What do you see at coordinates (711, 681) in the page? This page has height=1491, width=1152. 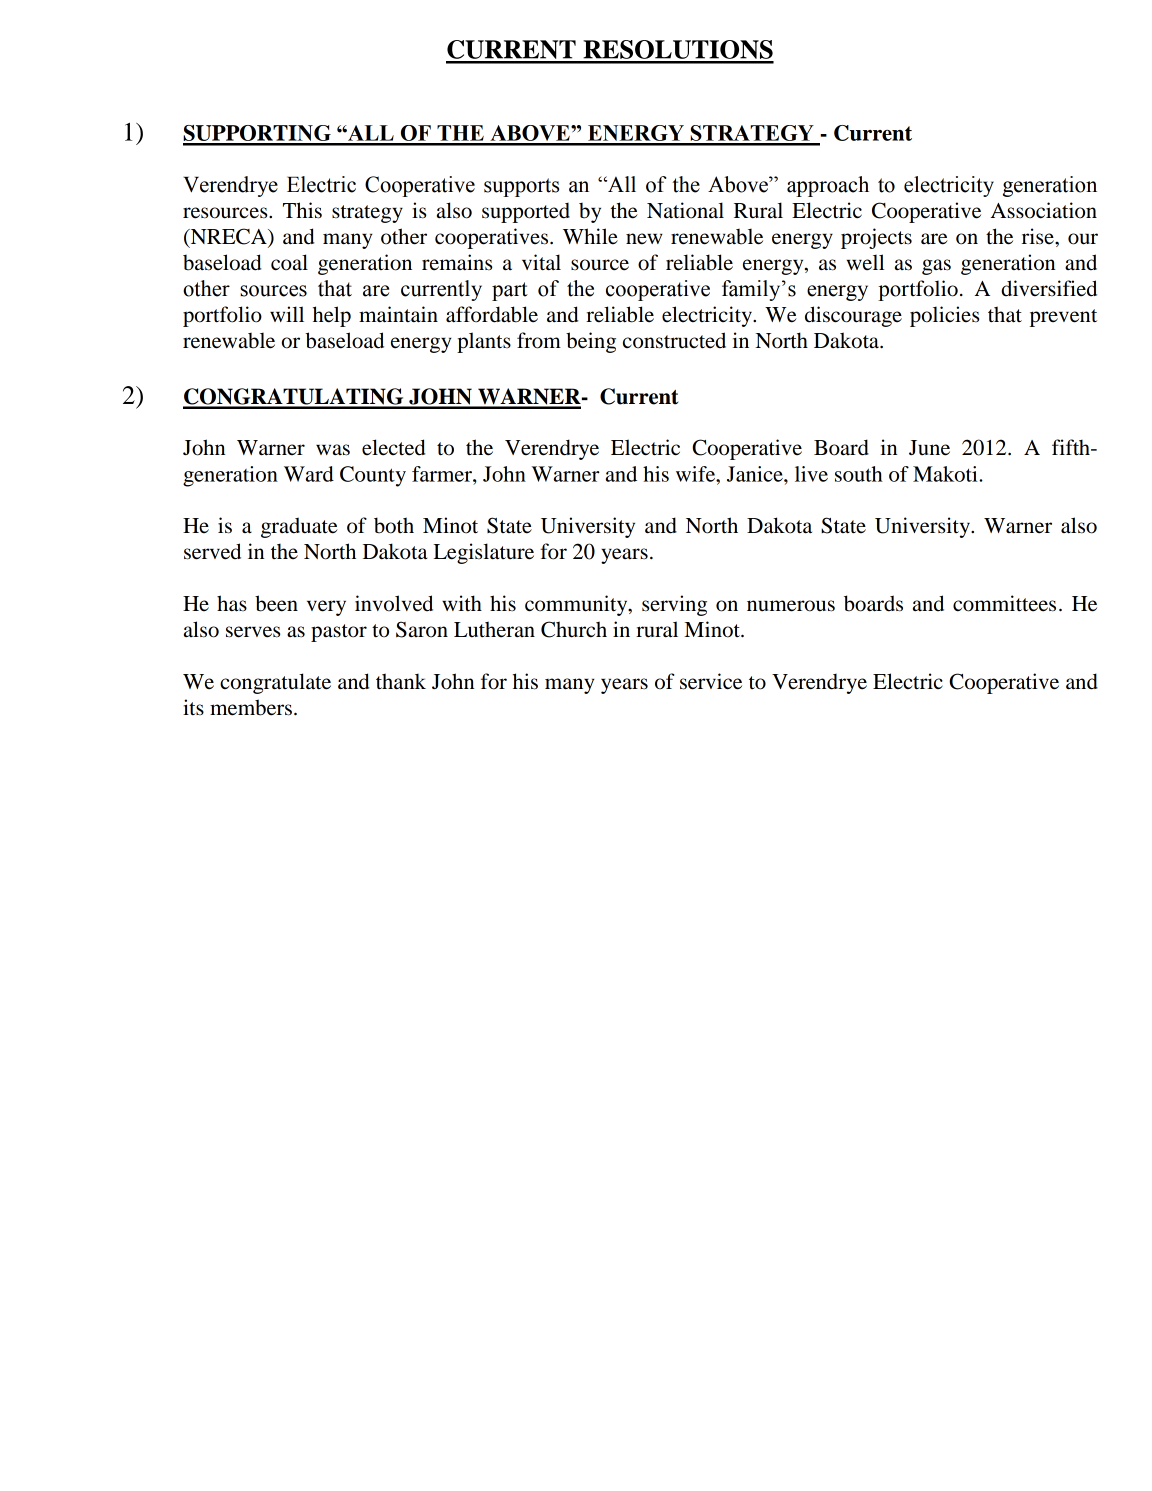 I see `service` at bounding box center [711, 681].
